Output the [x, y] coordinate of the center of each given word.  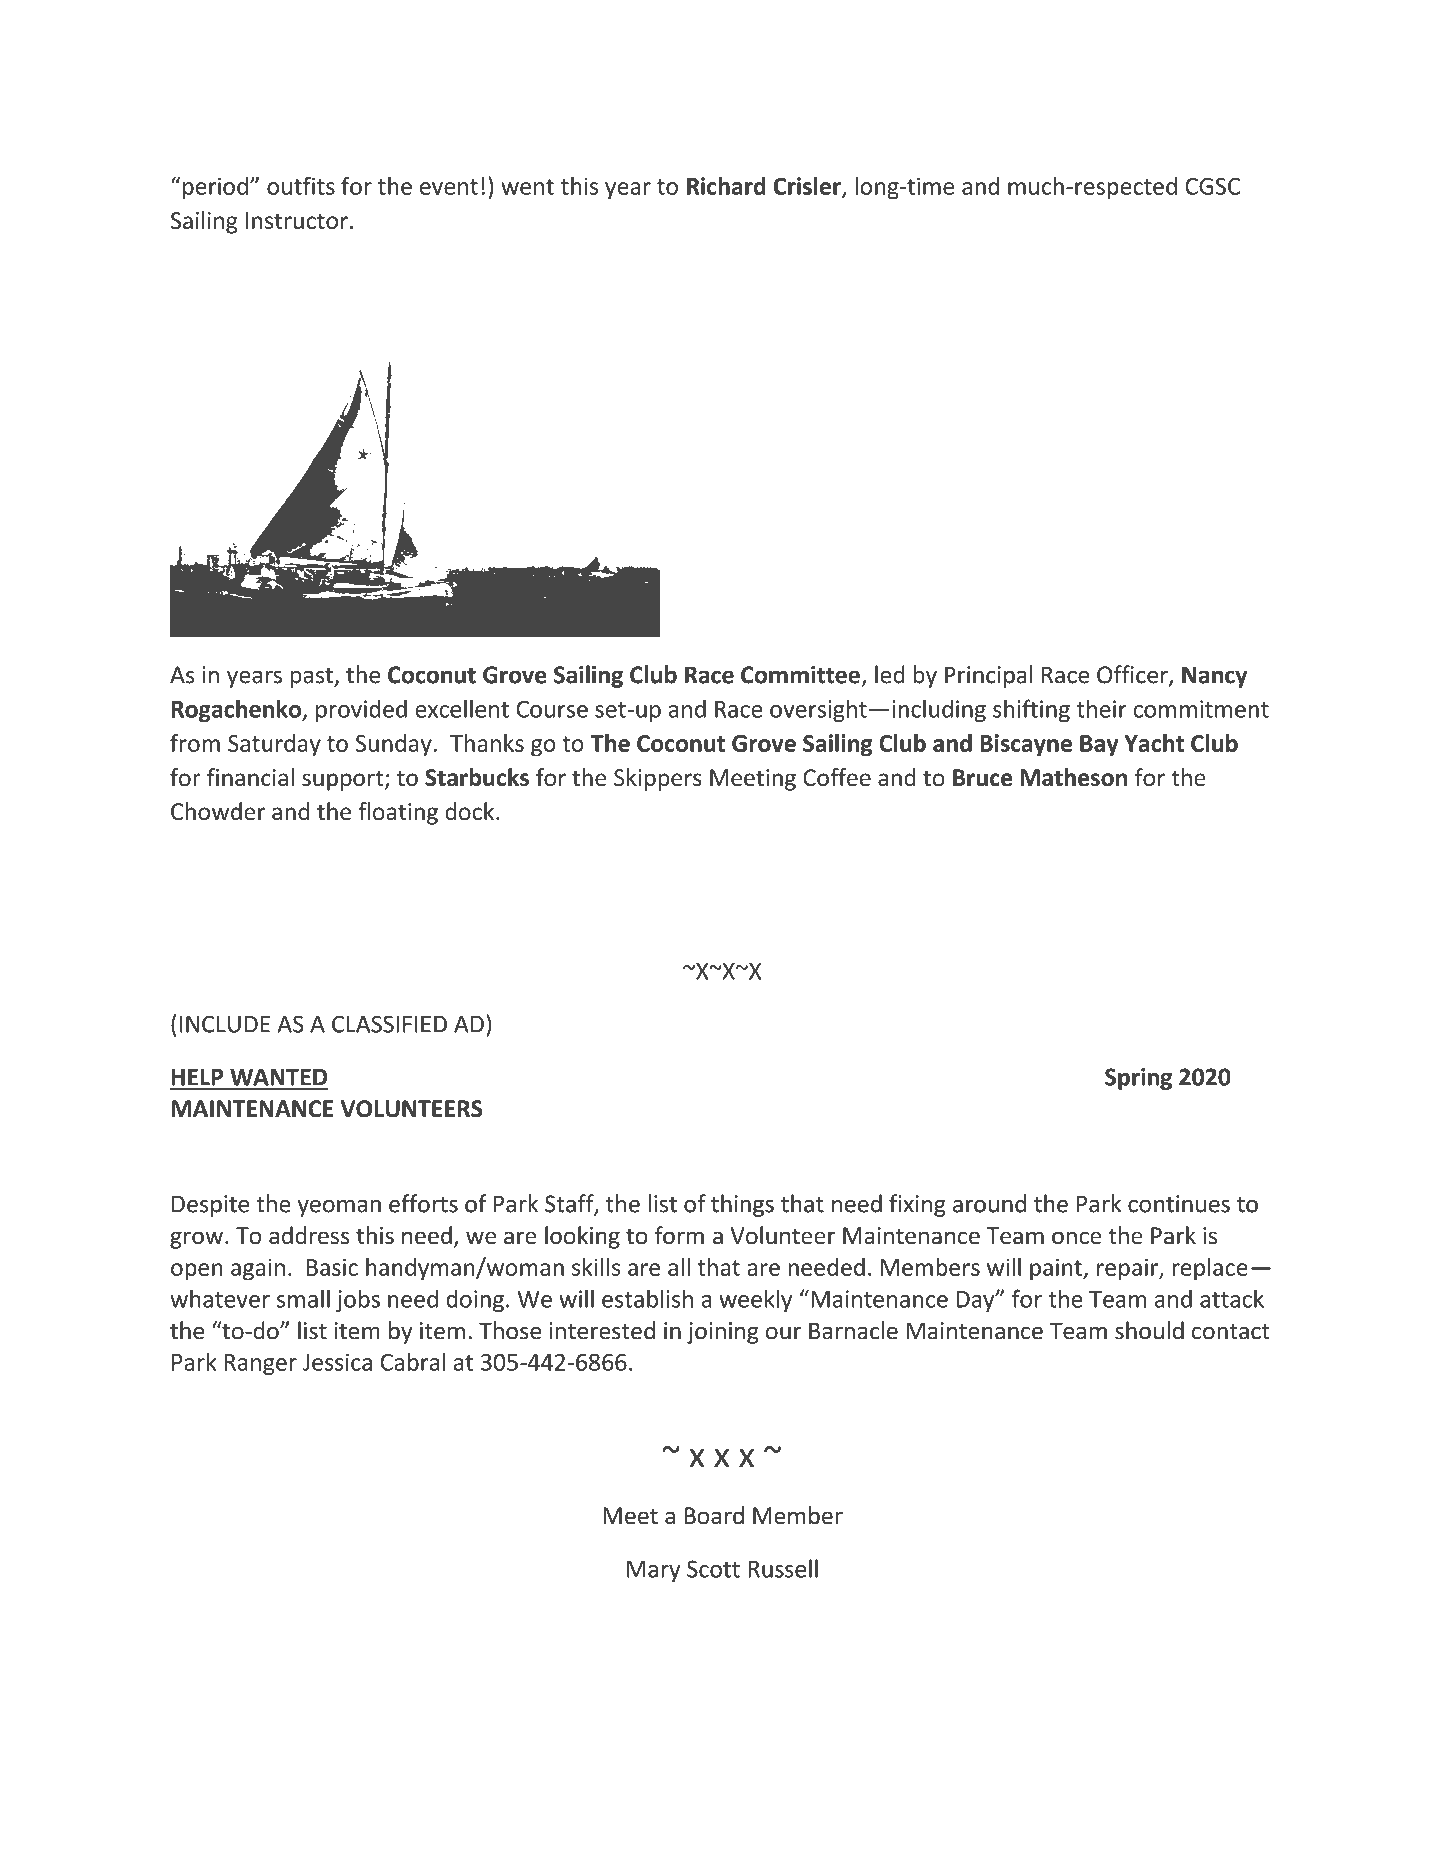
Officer [1133, 675]
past [312, 678]
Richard [726, 186]
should [1149, 1330]
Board [714, 1515]
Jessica [337, 1362]
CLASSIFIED [389, 1024]
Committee [800, 675]
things [742, 1205]
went [527, 187]
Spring [1138, 1079]
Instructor [297, 220]
